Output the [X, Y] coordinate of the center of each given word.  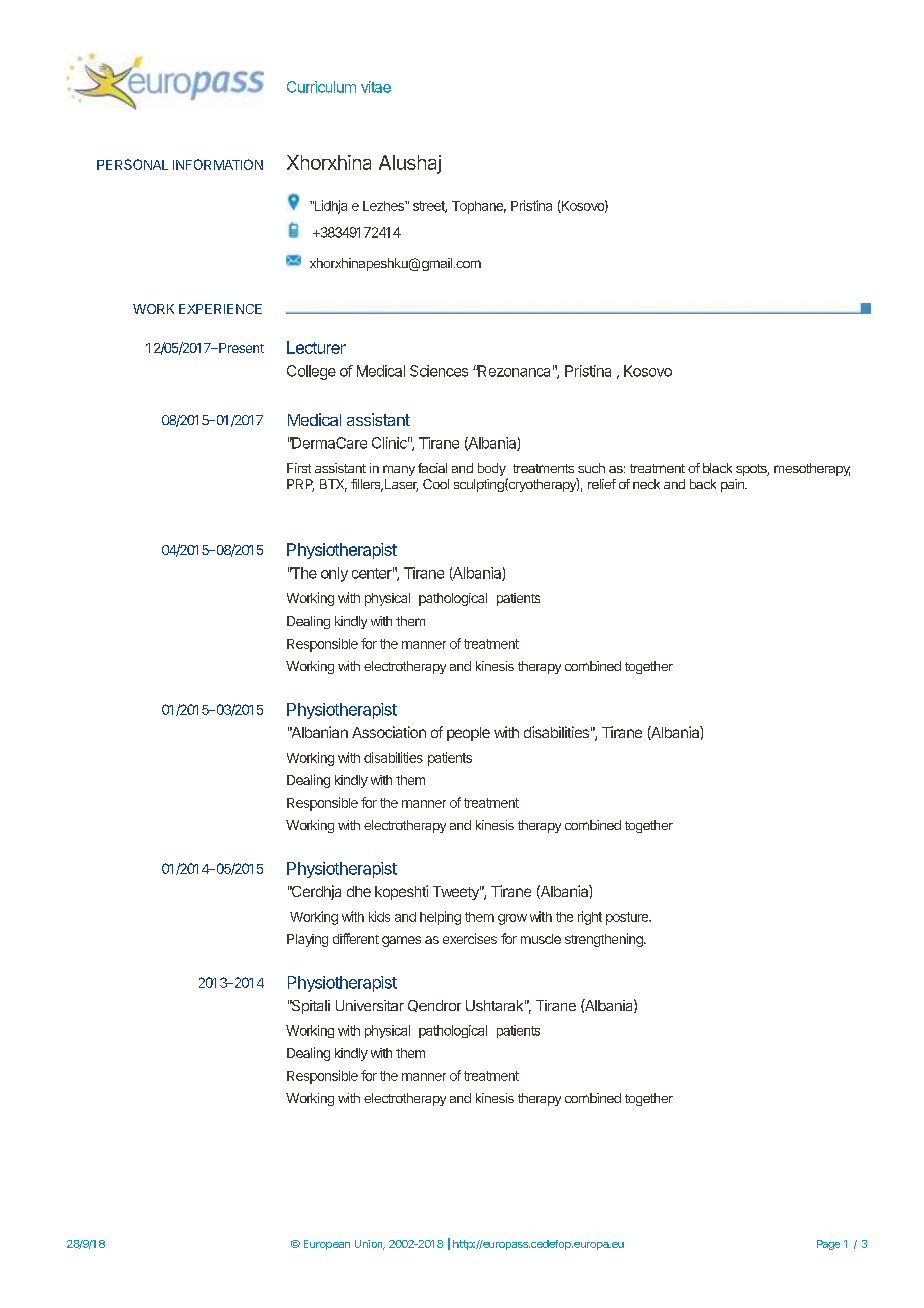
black [717, 468]
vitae [376, 87]
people [468, 734]
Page [828, 1245]
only [334, 574]
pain [733, 485]
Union [370, 1245]
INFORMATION [218, 164]
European [327, 1245]
